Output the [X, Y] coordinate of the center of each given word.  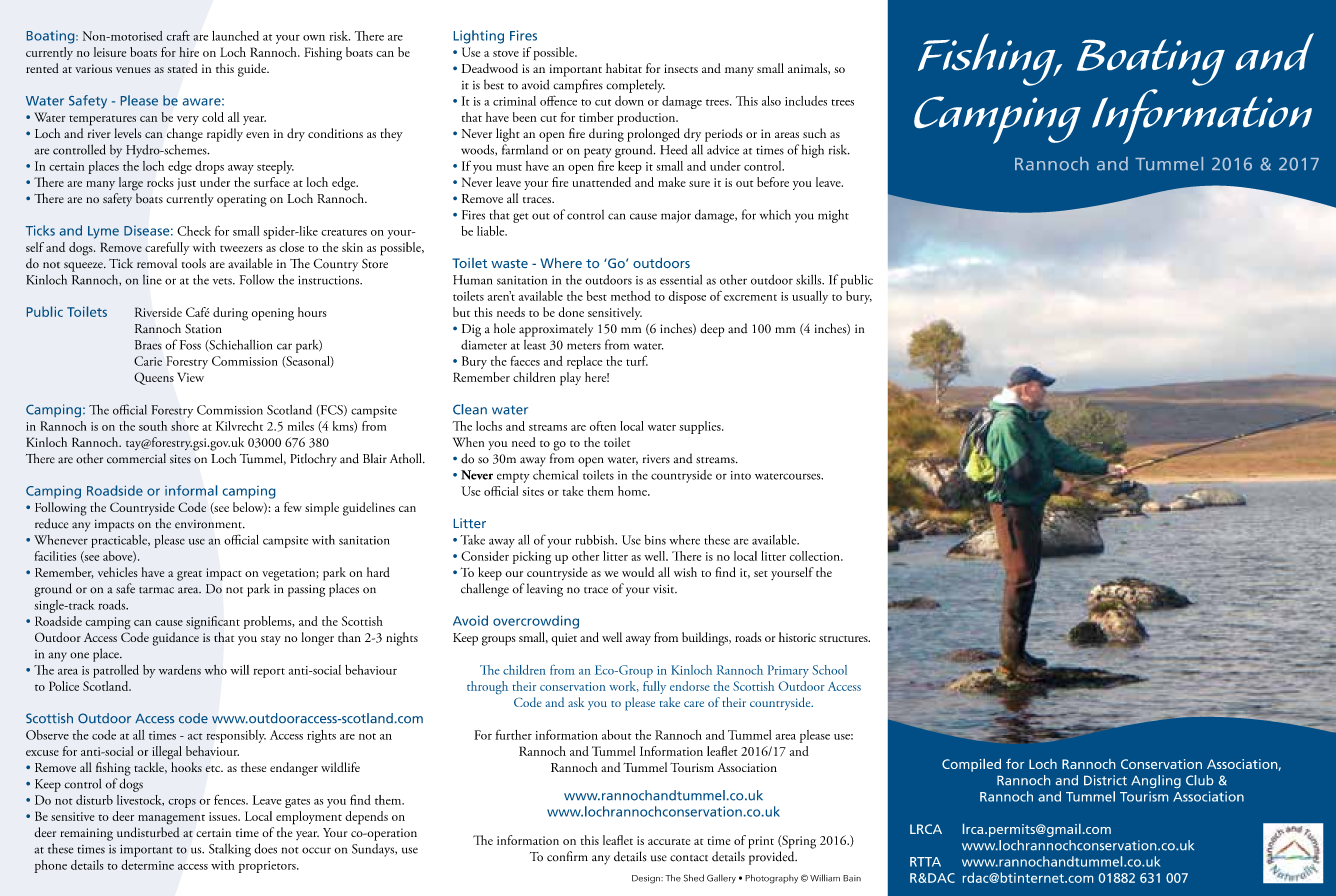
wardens [180, 670]
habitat [624, 68]
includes [806, 101]
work [624, 686]
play [570, 379]
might [833, 216]
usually [810, 297]
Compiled [971, 765]
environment [209, 524]
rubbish [596, 540]
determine [147, 865]
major [676, 217]
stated [182, 68]
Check [194, 231]
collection [816, 556]
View [190, 377]
